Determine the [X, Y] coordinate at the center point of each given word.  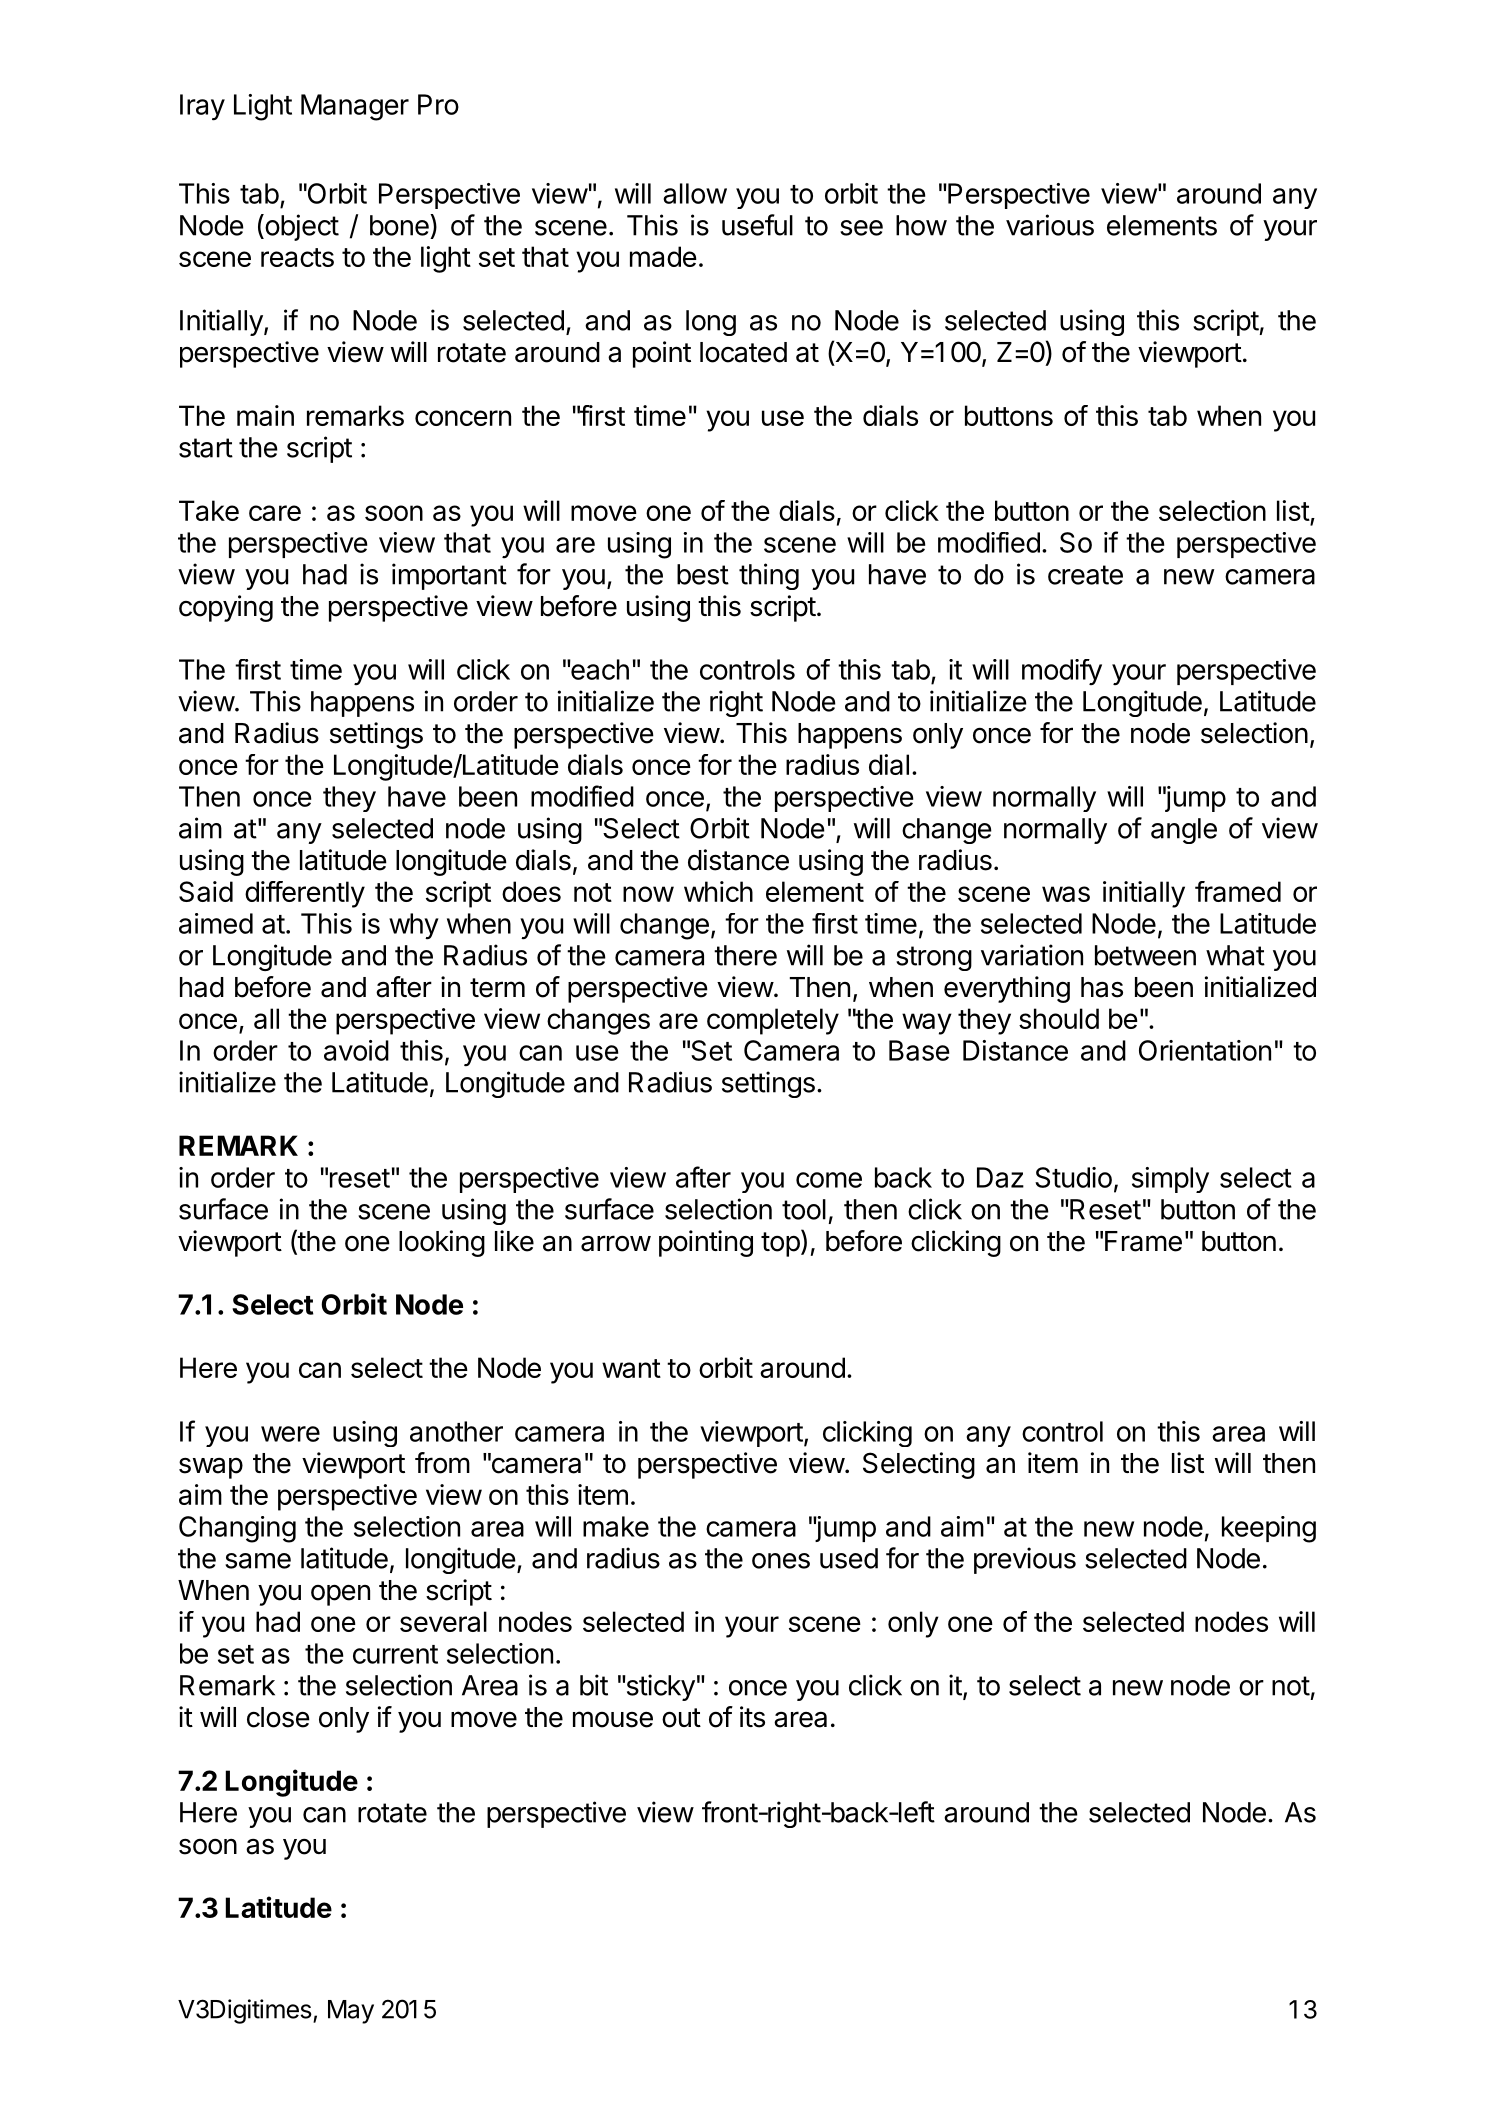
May [351, 2012]
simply [1170, 1180]
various [1050, 225]
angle [1184, 831]
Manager [355, 107]
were [290, 1434]
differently [305, 894]
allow [695, 193]
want [631, 1368]
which [718, 891]
